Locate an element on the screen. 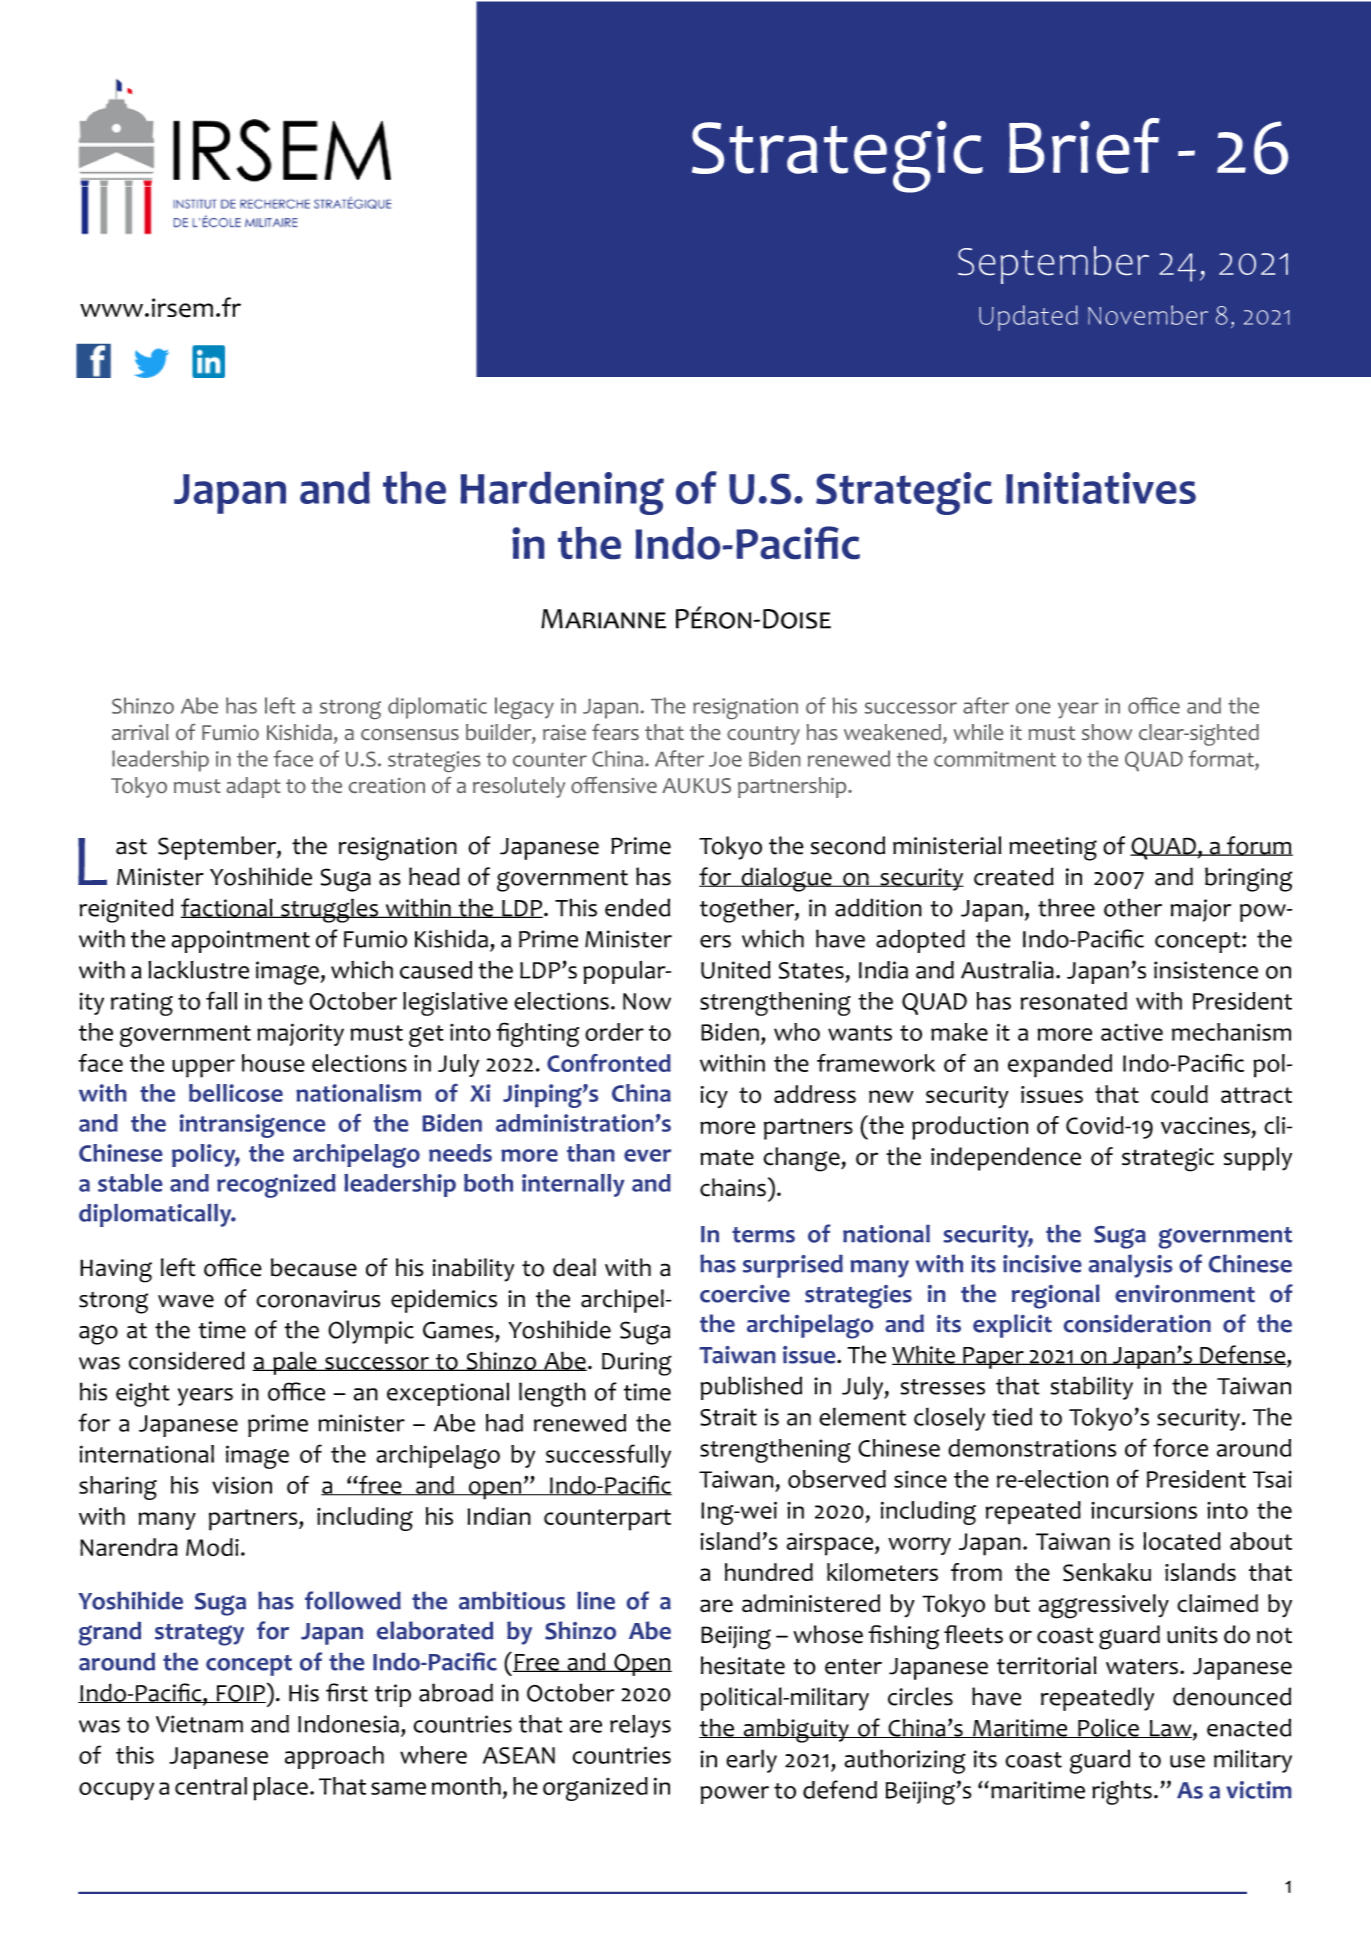  Vietnam is located at coordinates (199, 1724).
